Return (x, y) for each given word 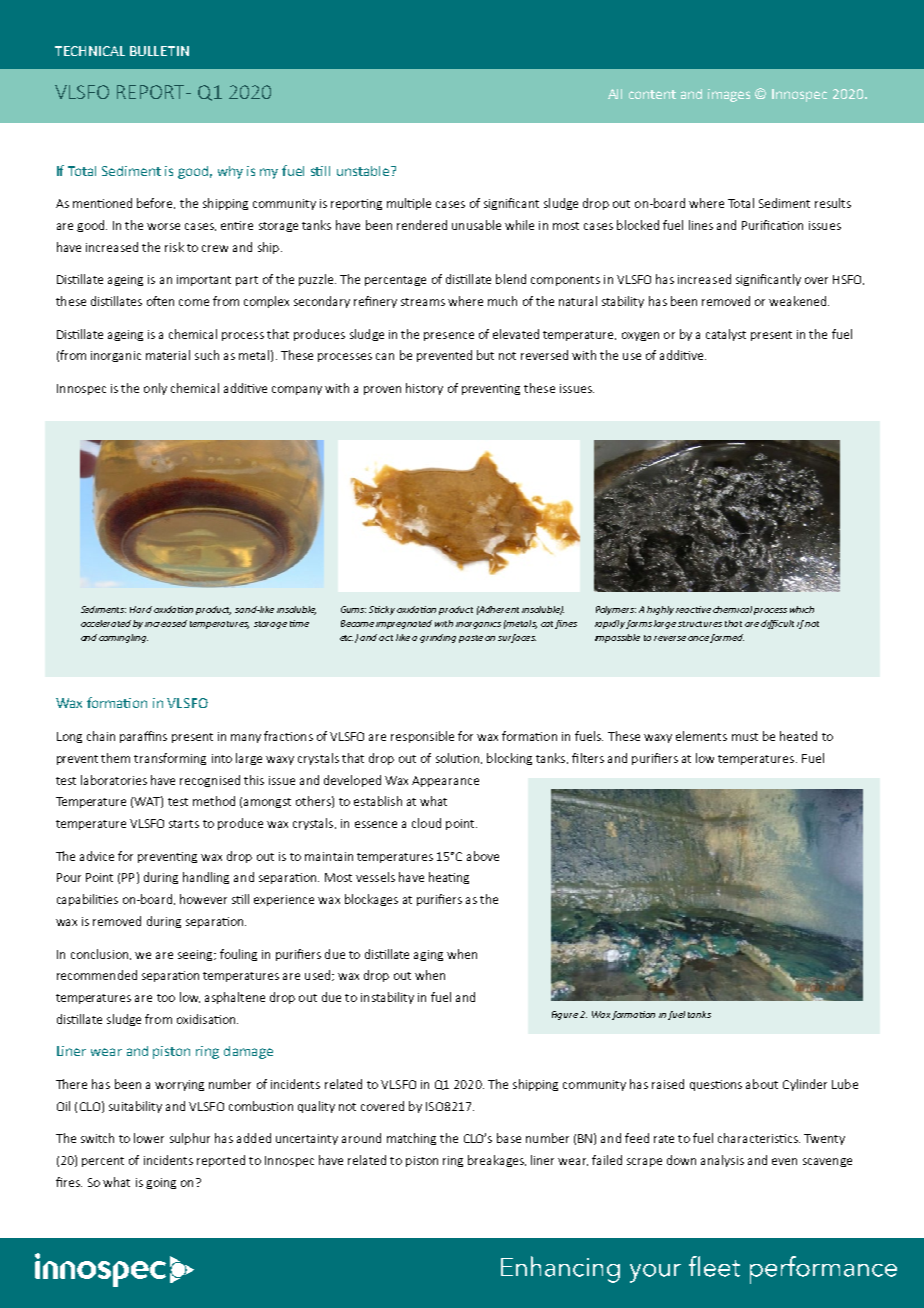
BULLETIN (159, 51)
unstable (364, 171)
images (729, 95)
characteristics (759, 1138)
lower (149, 1138)
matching (411, 1139)
